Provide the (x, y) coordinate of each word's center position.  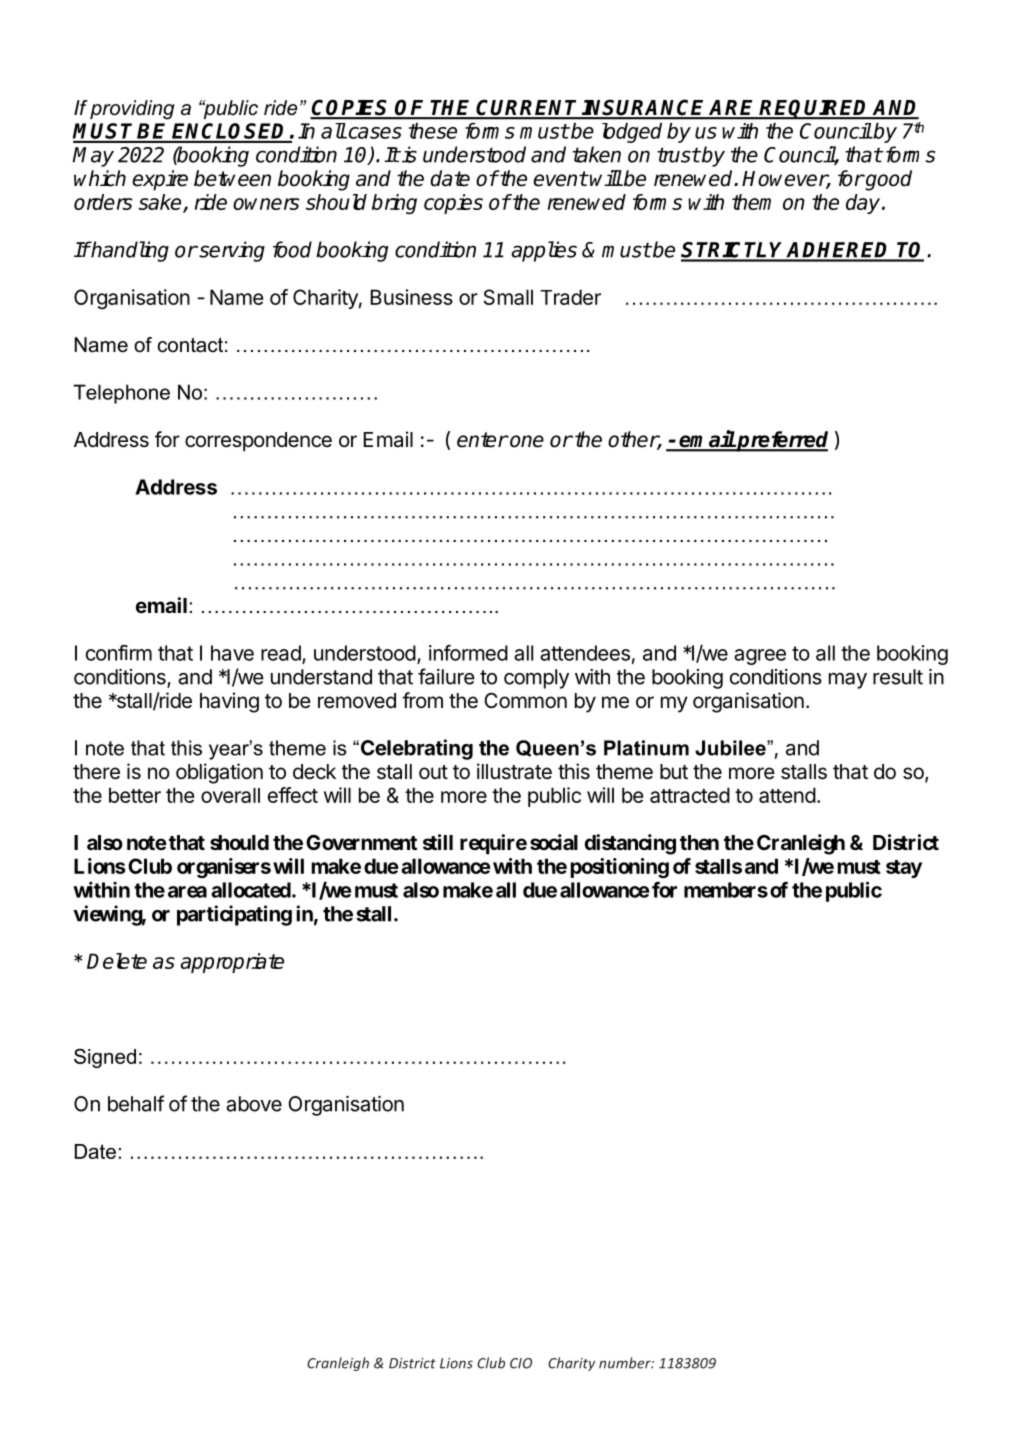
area (187, 892)
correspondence (258, 442)
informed (468, 653)
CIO (521, 1363)
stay (904, 869)
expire (160, 180)
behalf (136, 1103)
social (554, 842)
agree (760, 657)
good (887, 180)
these (433, 131)
